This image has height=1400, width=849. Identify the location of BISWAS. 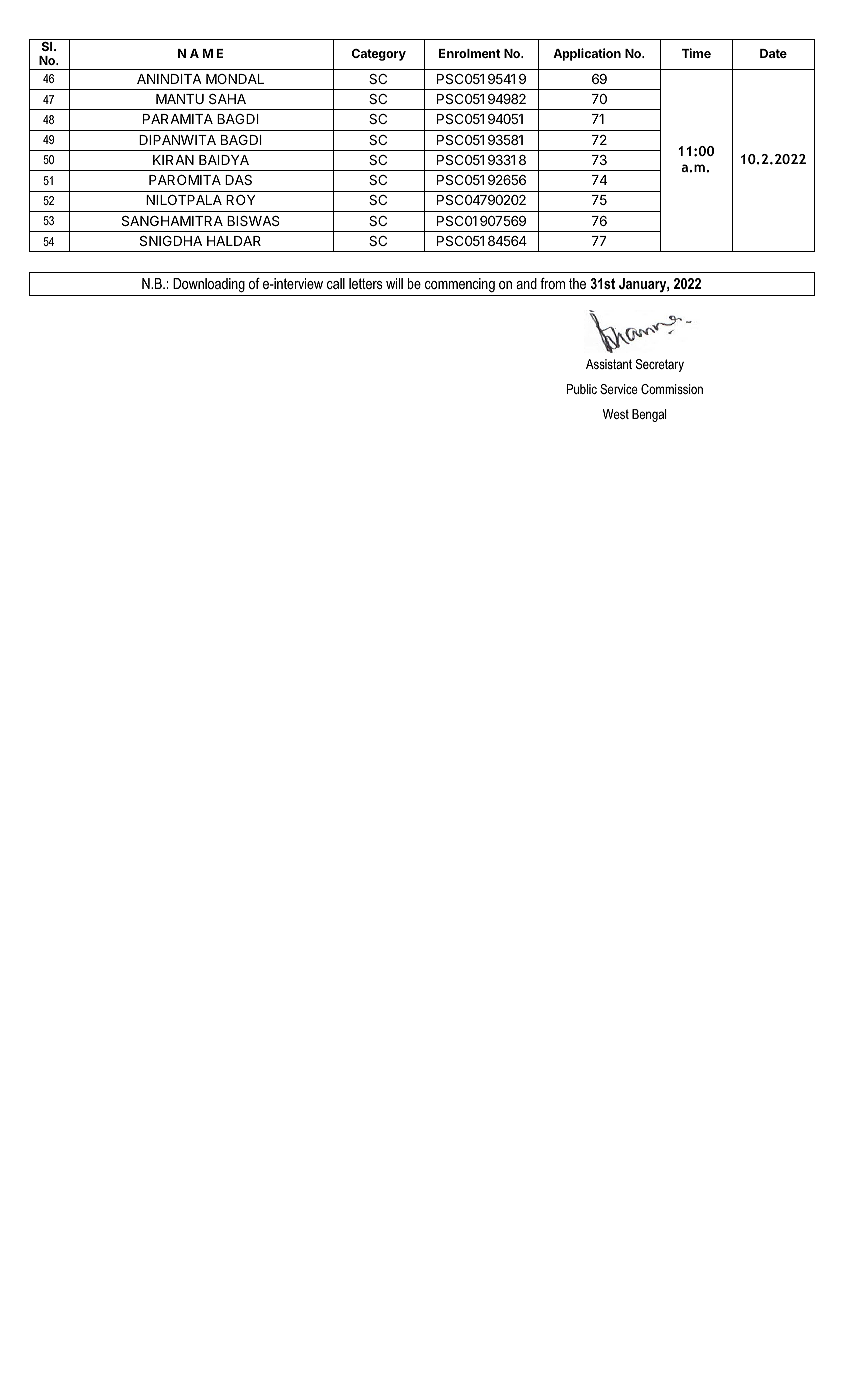
(253, 221).
